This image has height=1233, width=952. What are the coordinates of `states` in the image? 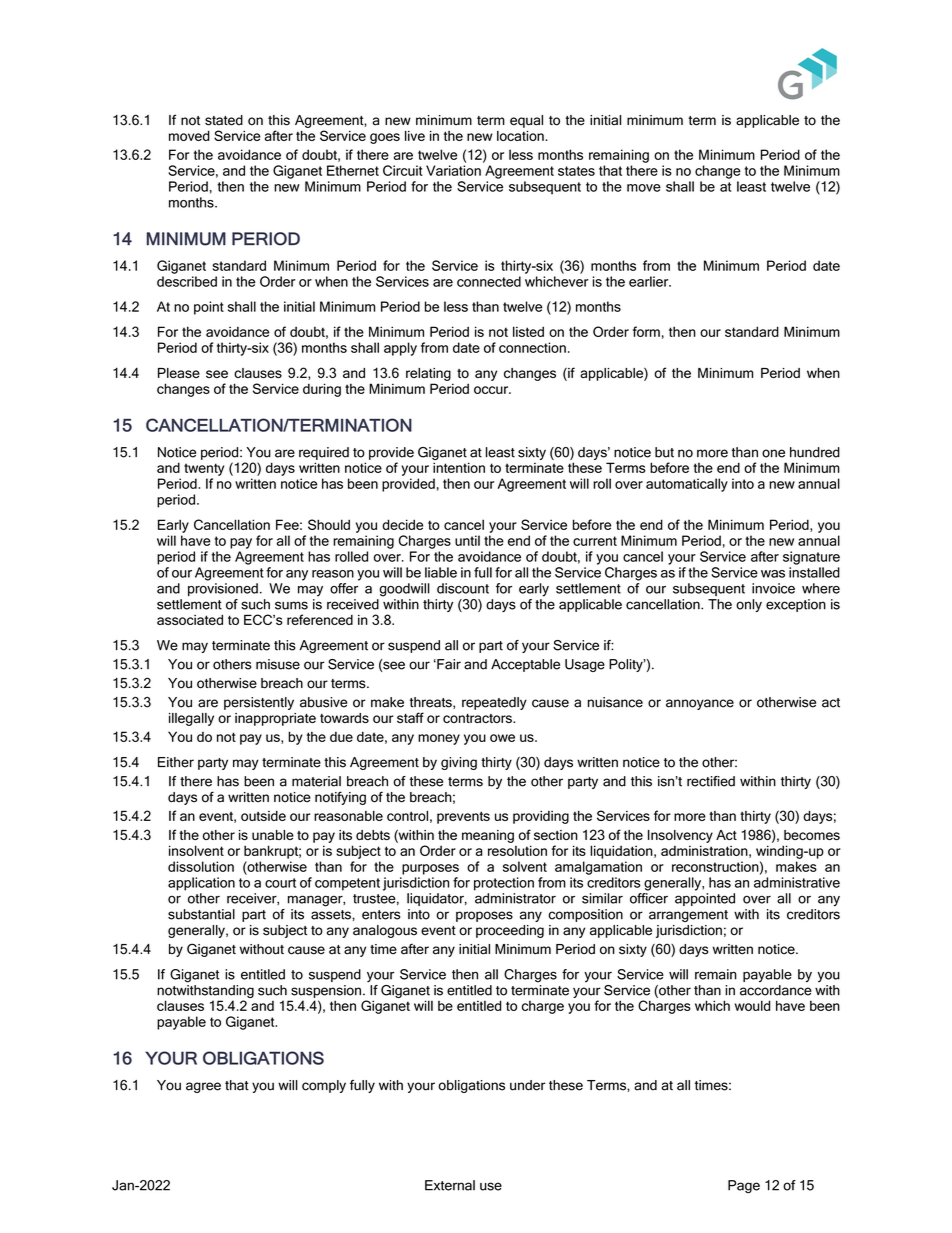 It's located at (576, 171).
